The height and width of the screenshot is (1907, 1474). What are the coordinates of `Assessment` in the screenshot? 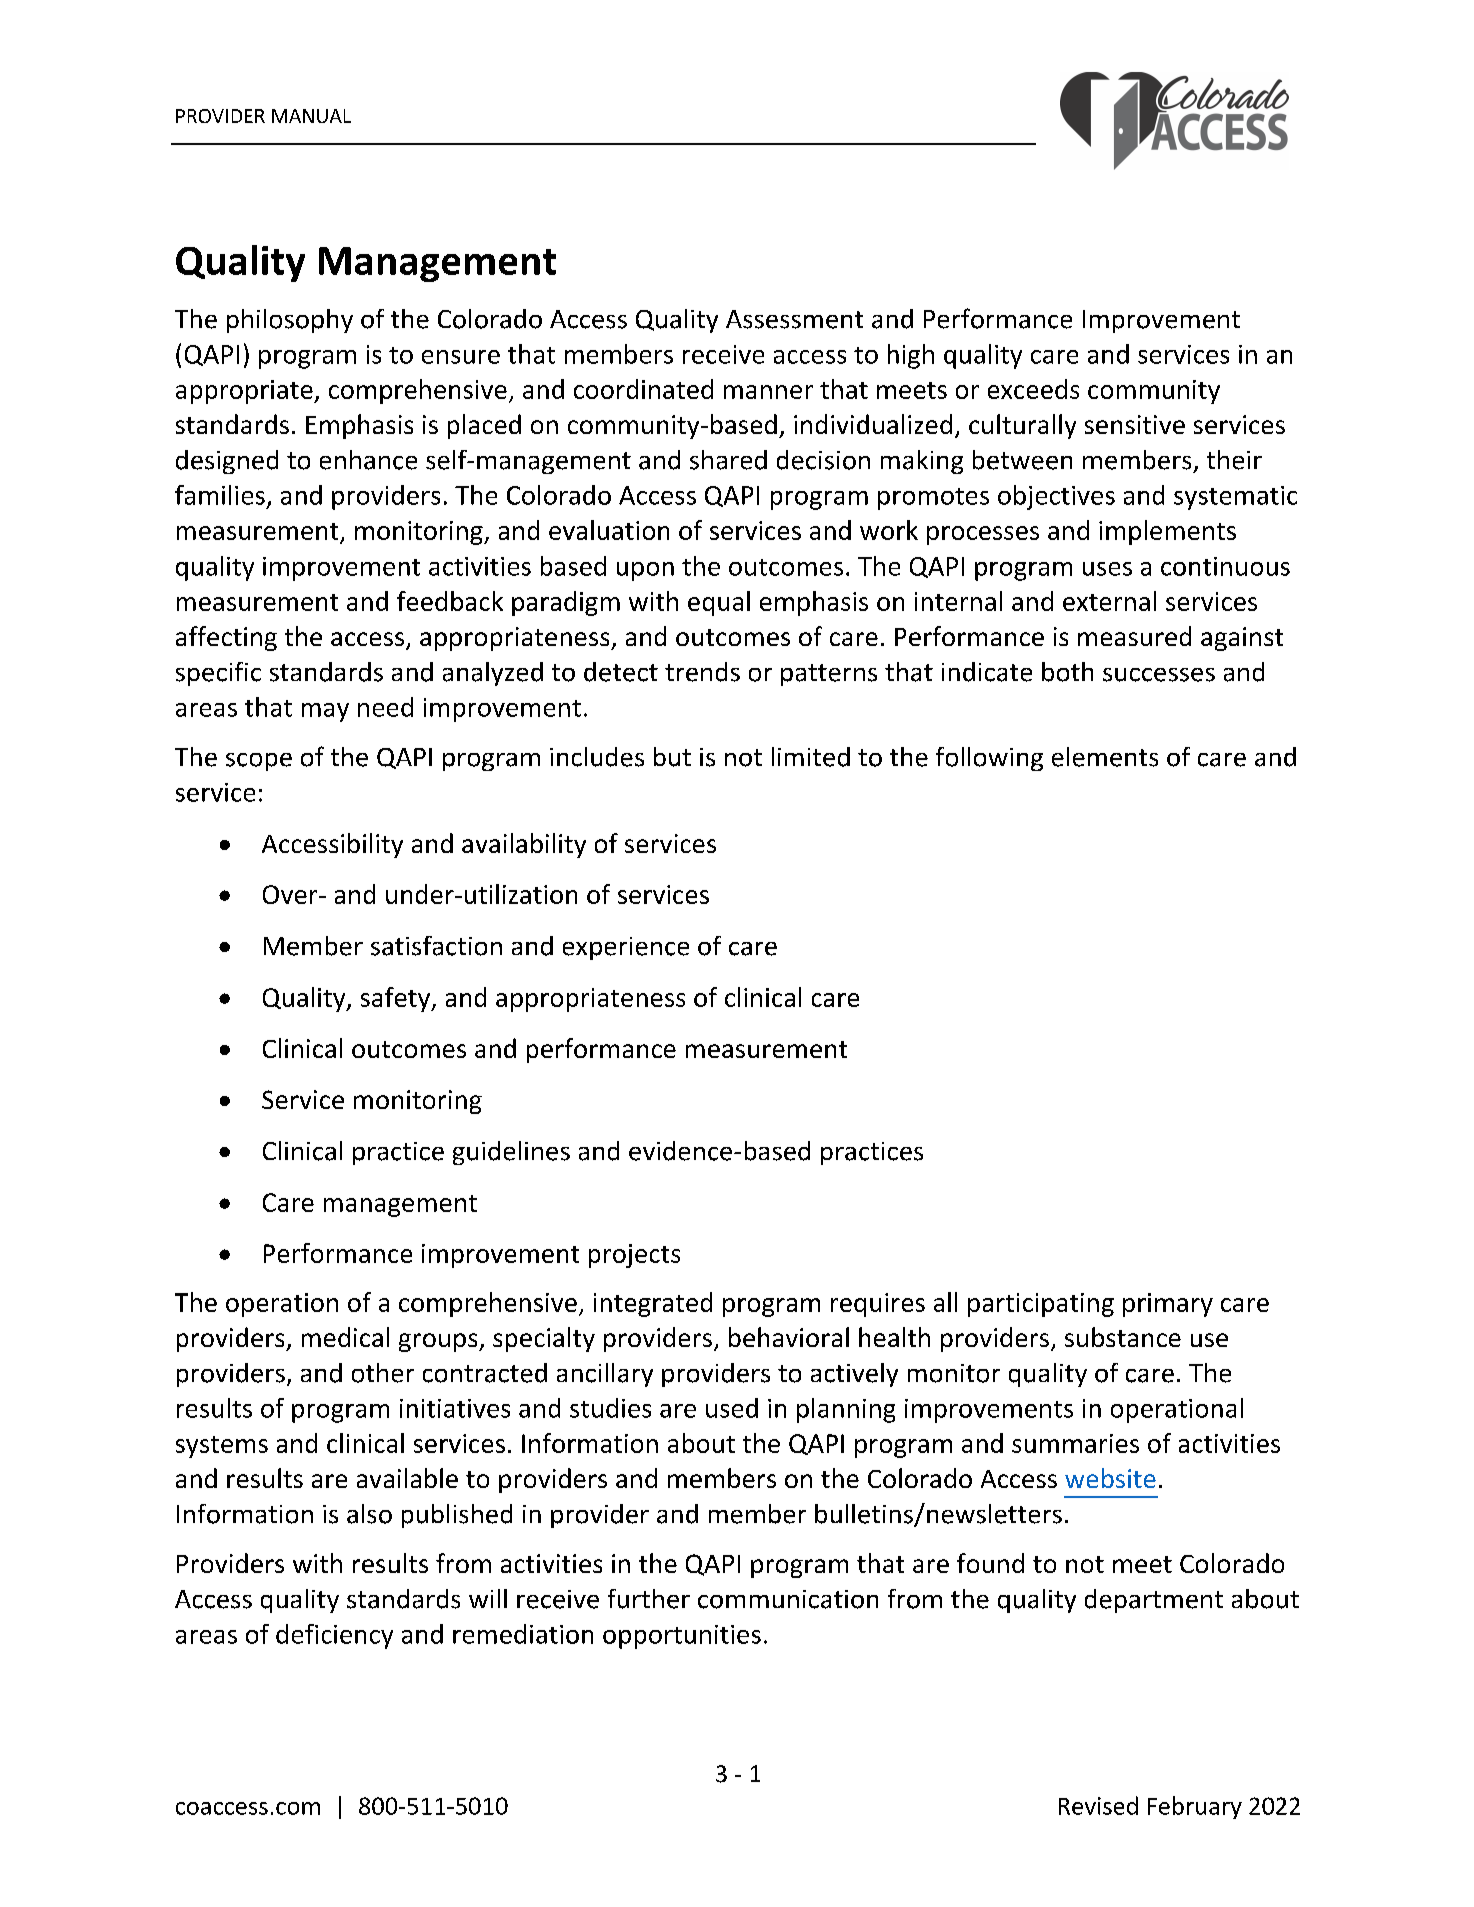 It's located at (794, 319).
